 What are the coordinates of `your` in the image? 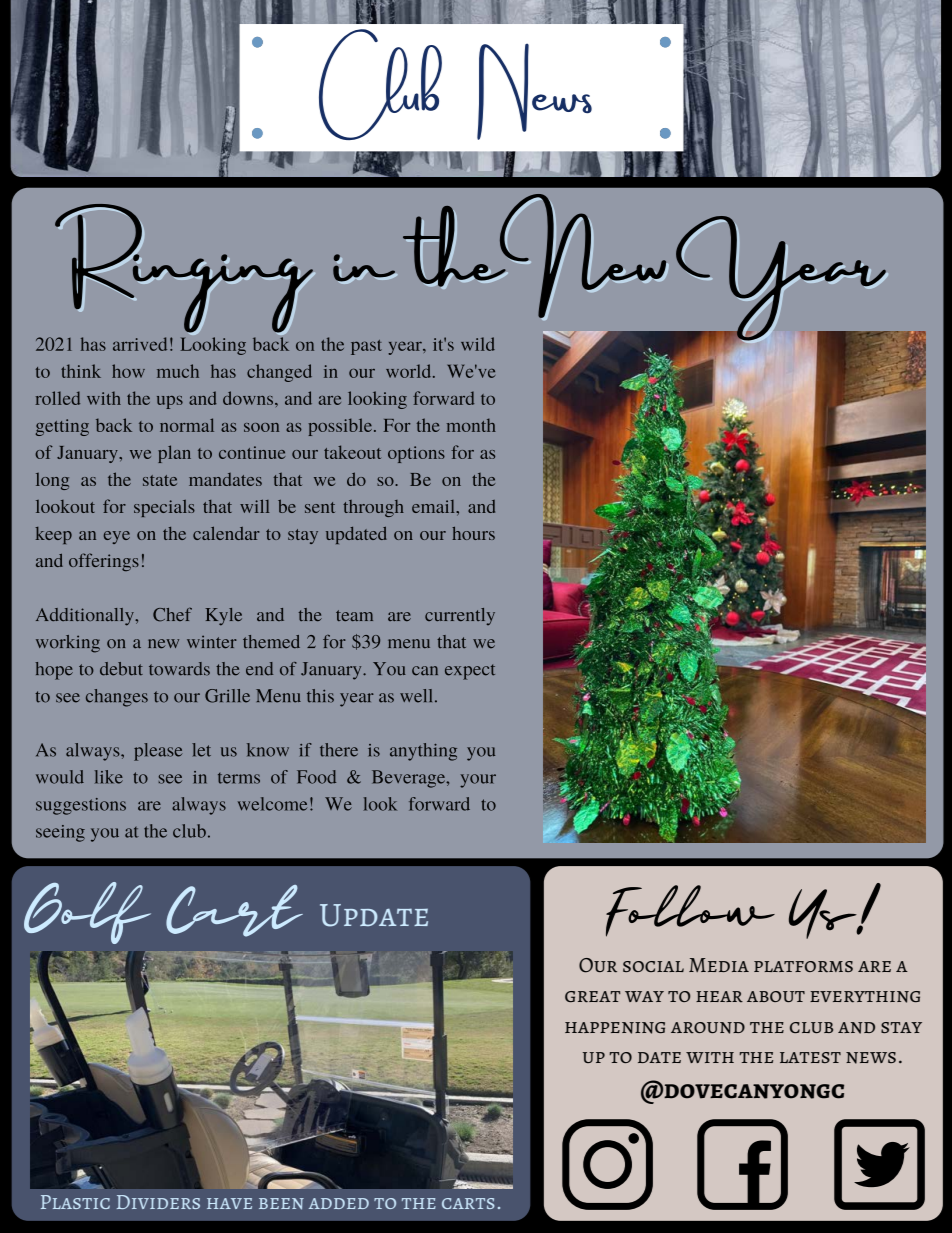 It's located at (478, 781).
